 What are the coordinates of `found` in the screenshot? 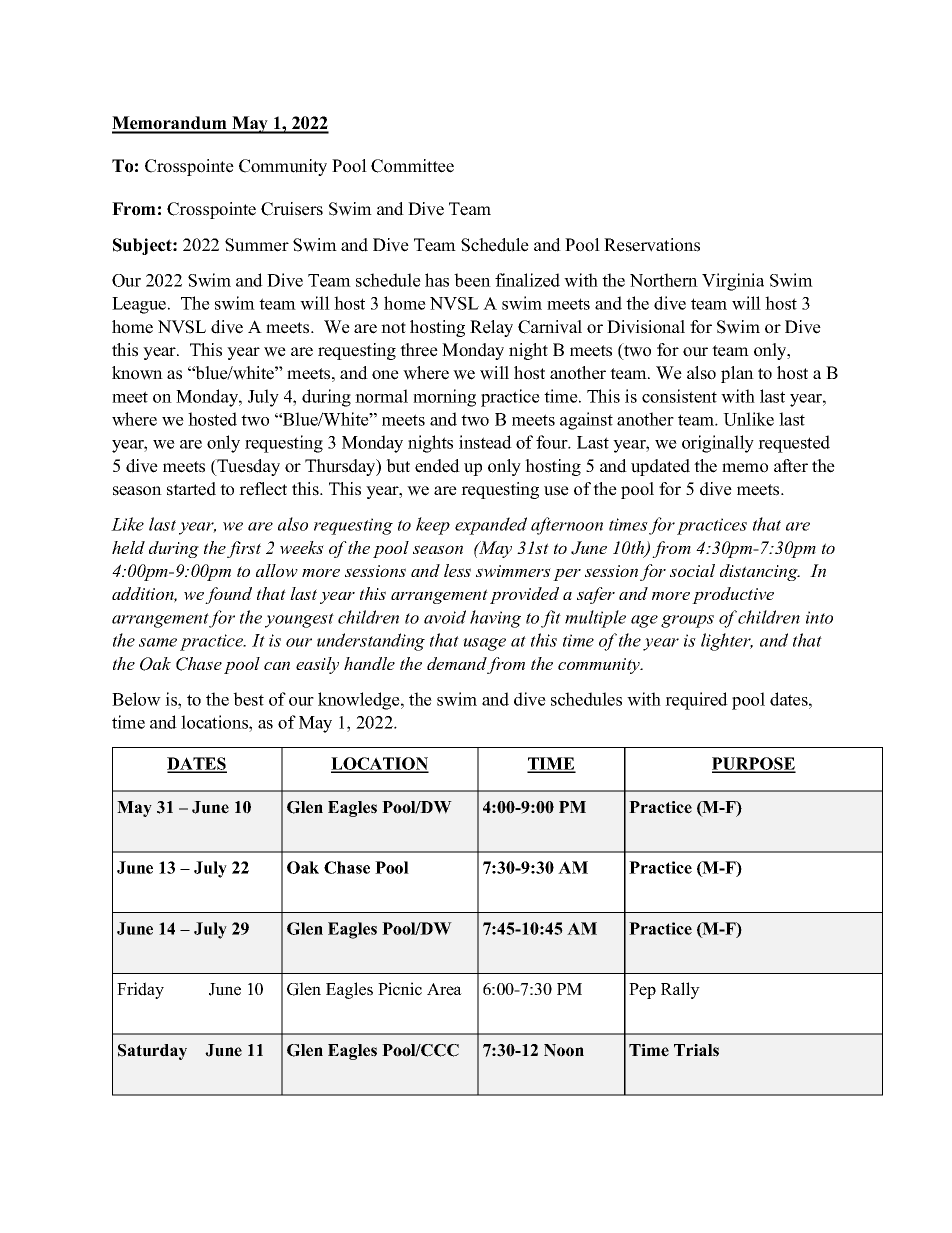 It's located at (228, 595).
